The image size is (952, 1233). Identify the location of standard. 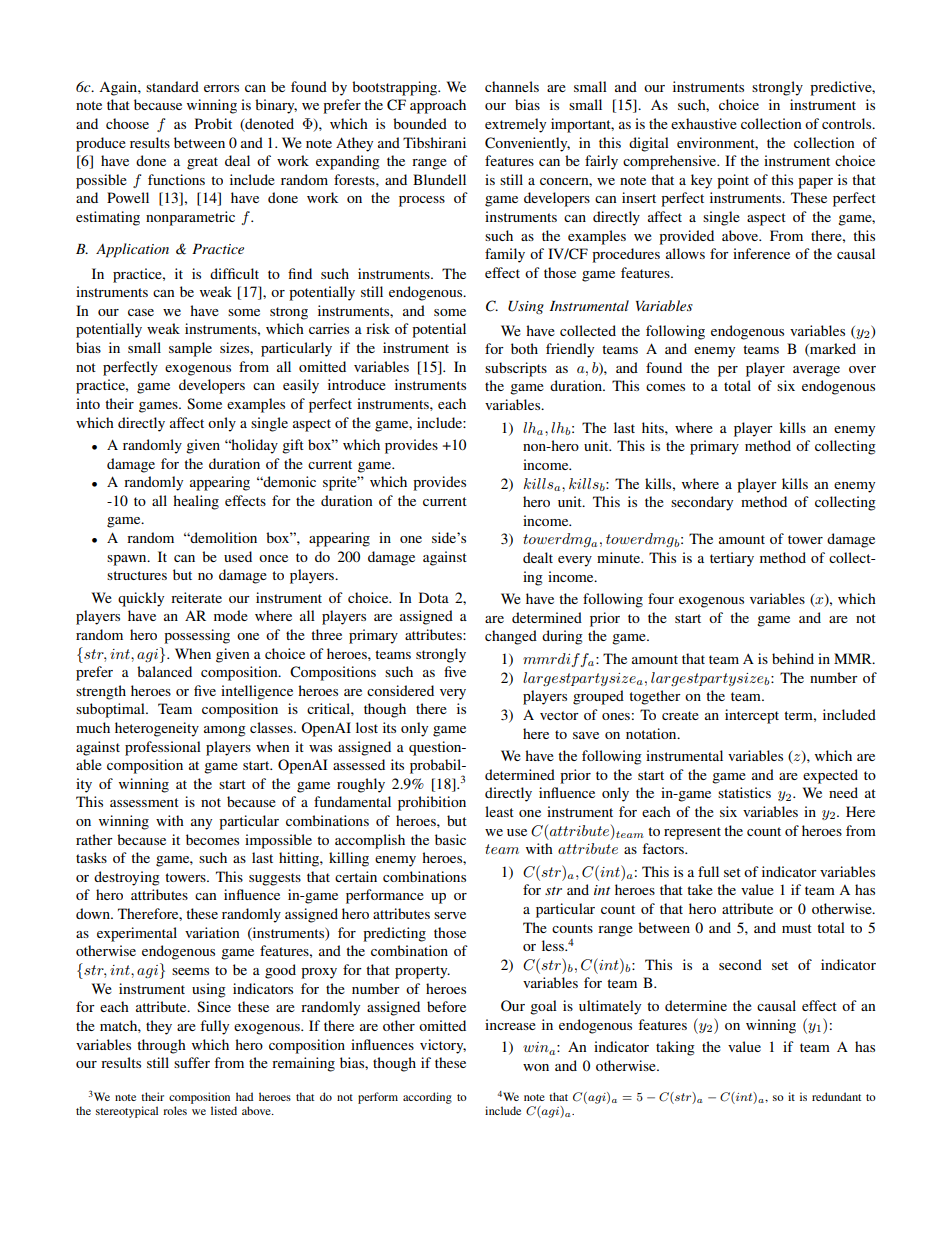
(172, 86).
